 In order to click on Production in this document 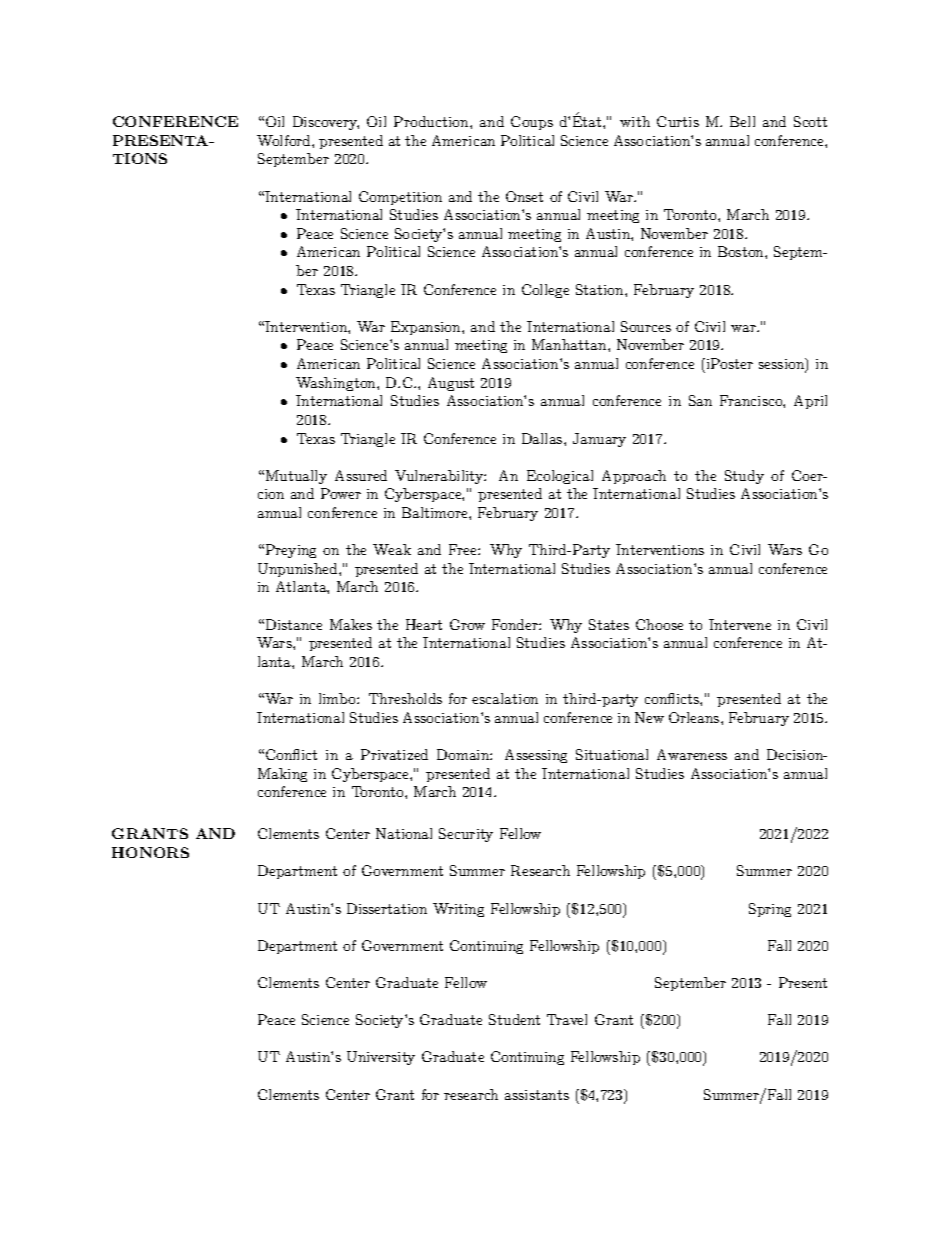, I will do `click(432, 121)`.
